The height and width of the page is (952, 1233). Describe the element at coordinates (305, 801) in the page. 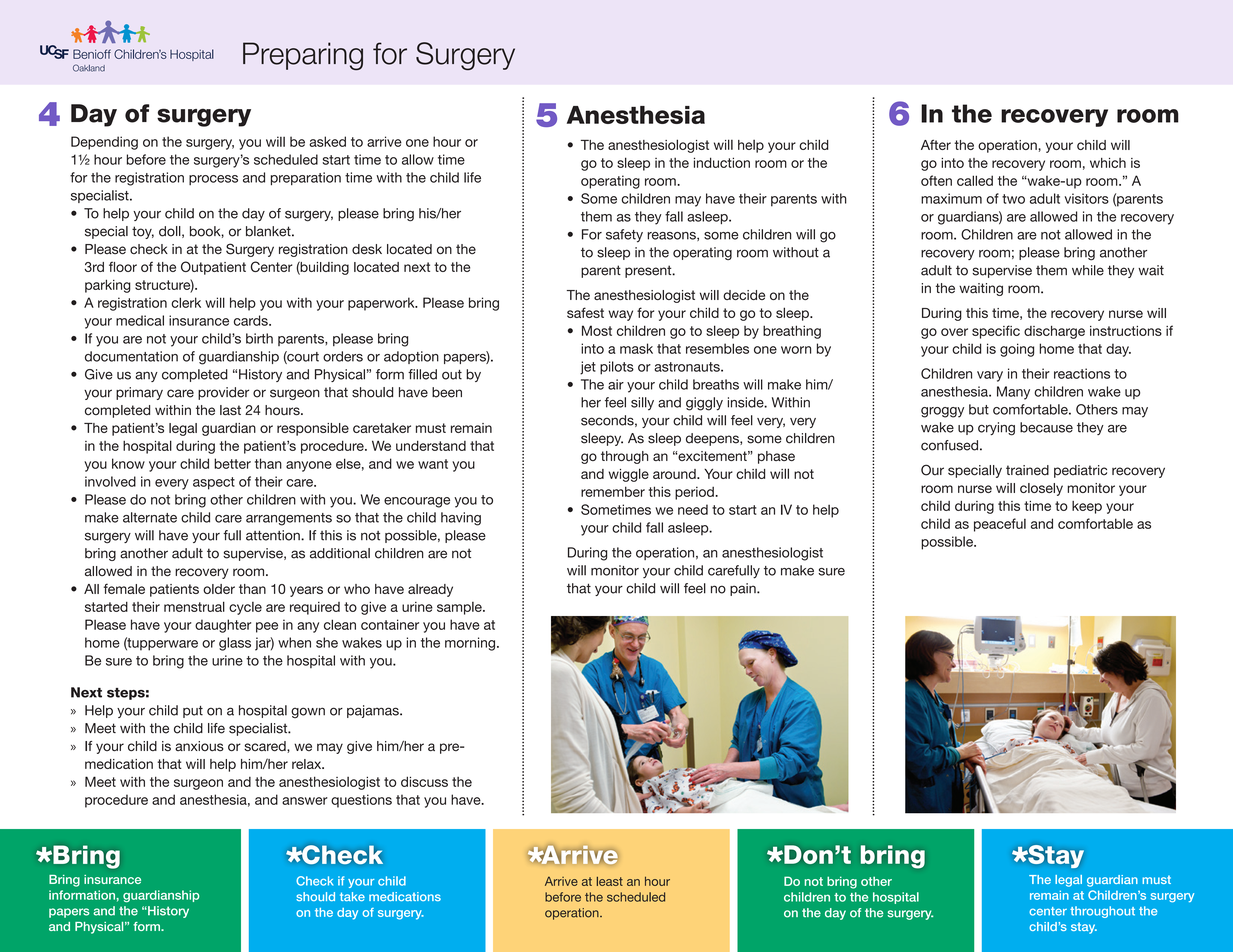

I see `answer` at that location.
